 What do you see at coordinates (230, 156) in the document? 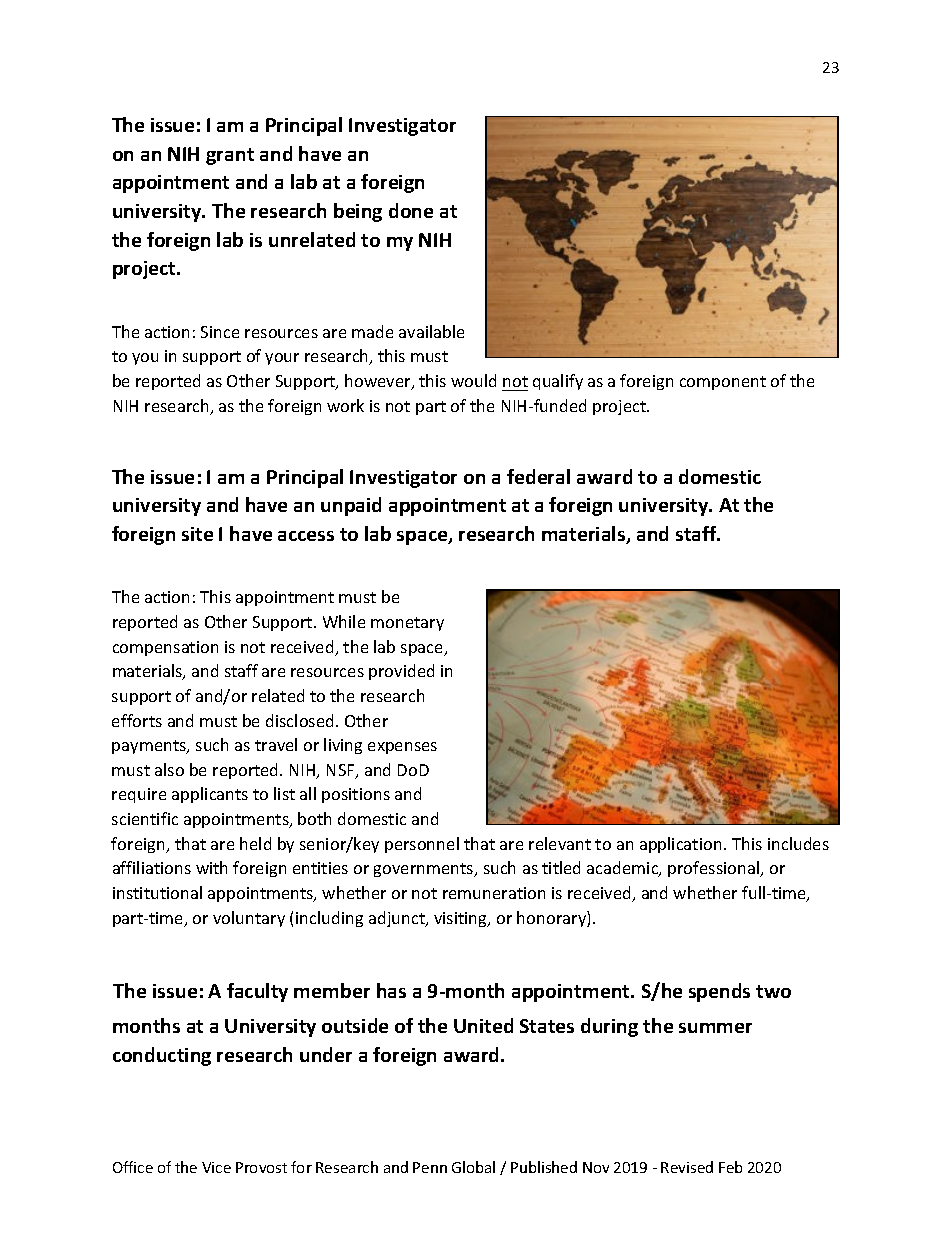
I see `grant` at bounding box center [230, 156].
